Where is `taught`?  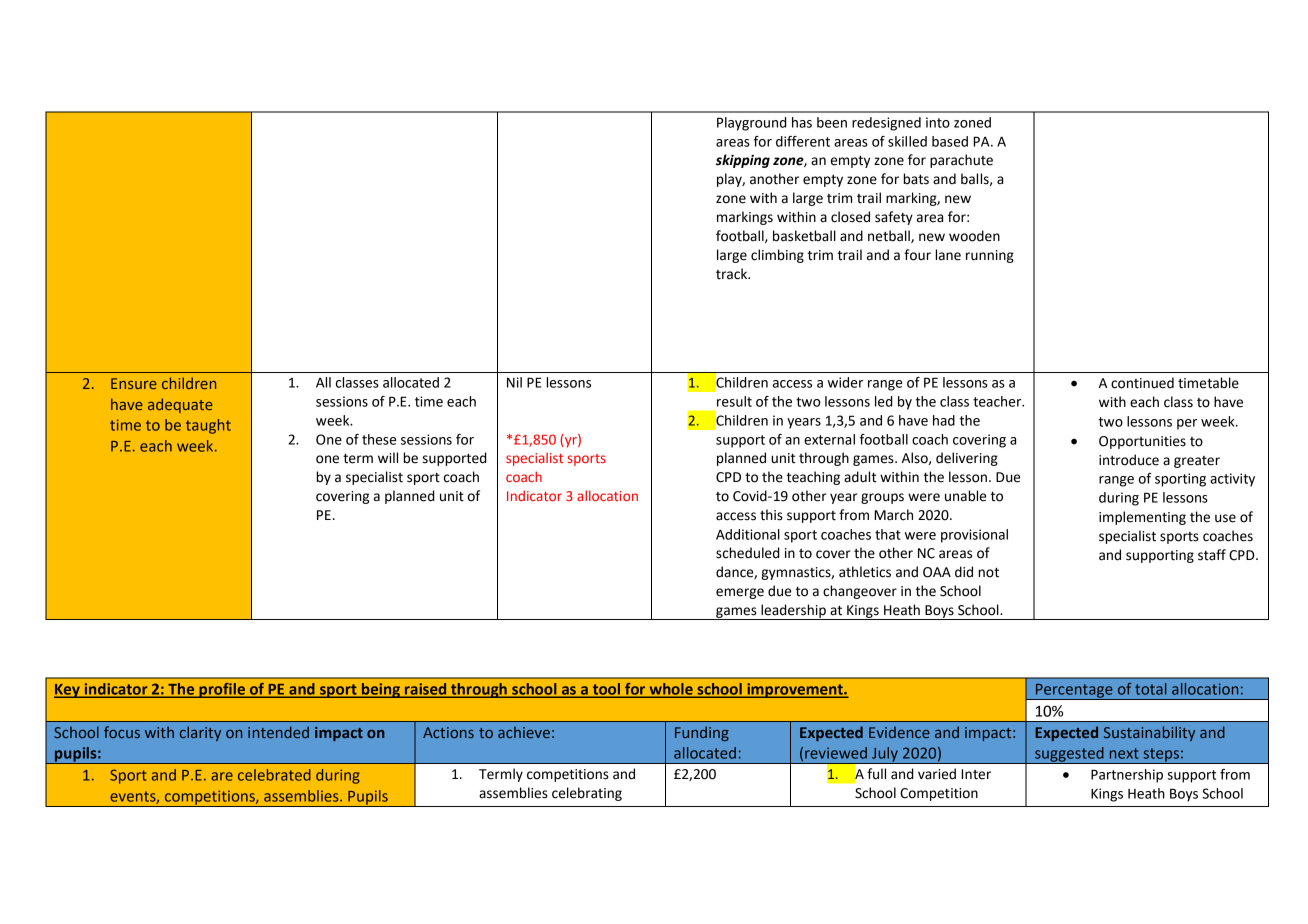 taught is located at coordinates (208, 426).
